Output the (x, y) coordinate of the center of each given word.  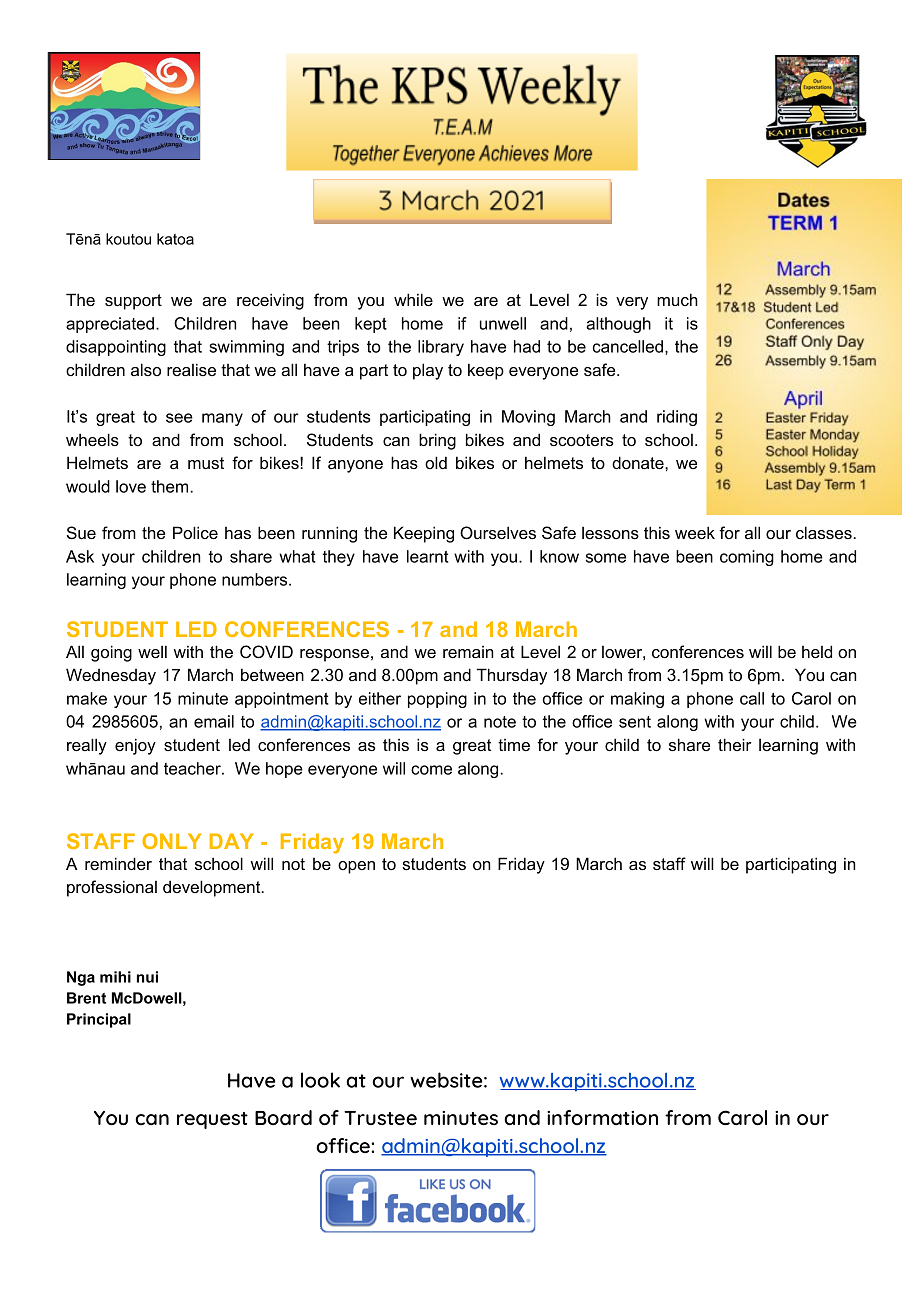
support (133, 302)
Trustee (380, 1118)
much (677, 299)
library (441, 348)
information (602, 1117)
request (212, 1120)
